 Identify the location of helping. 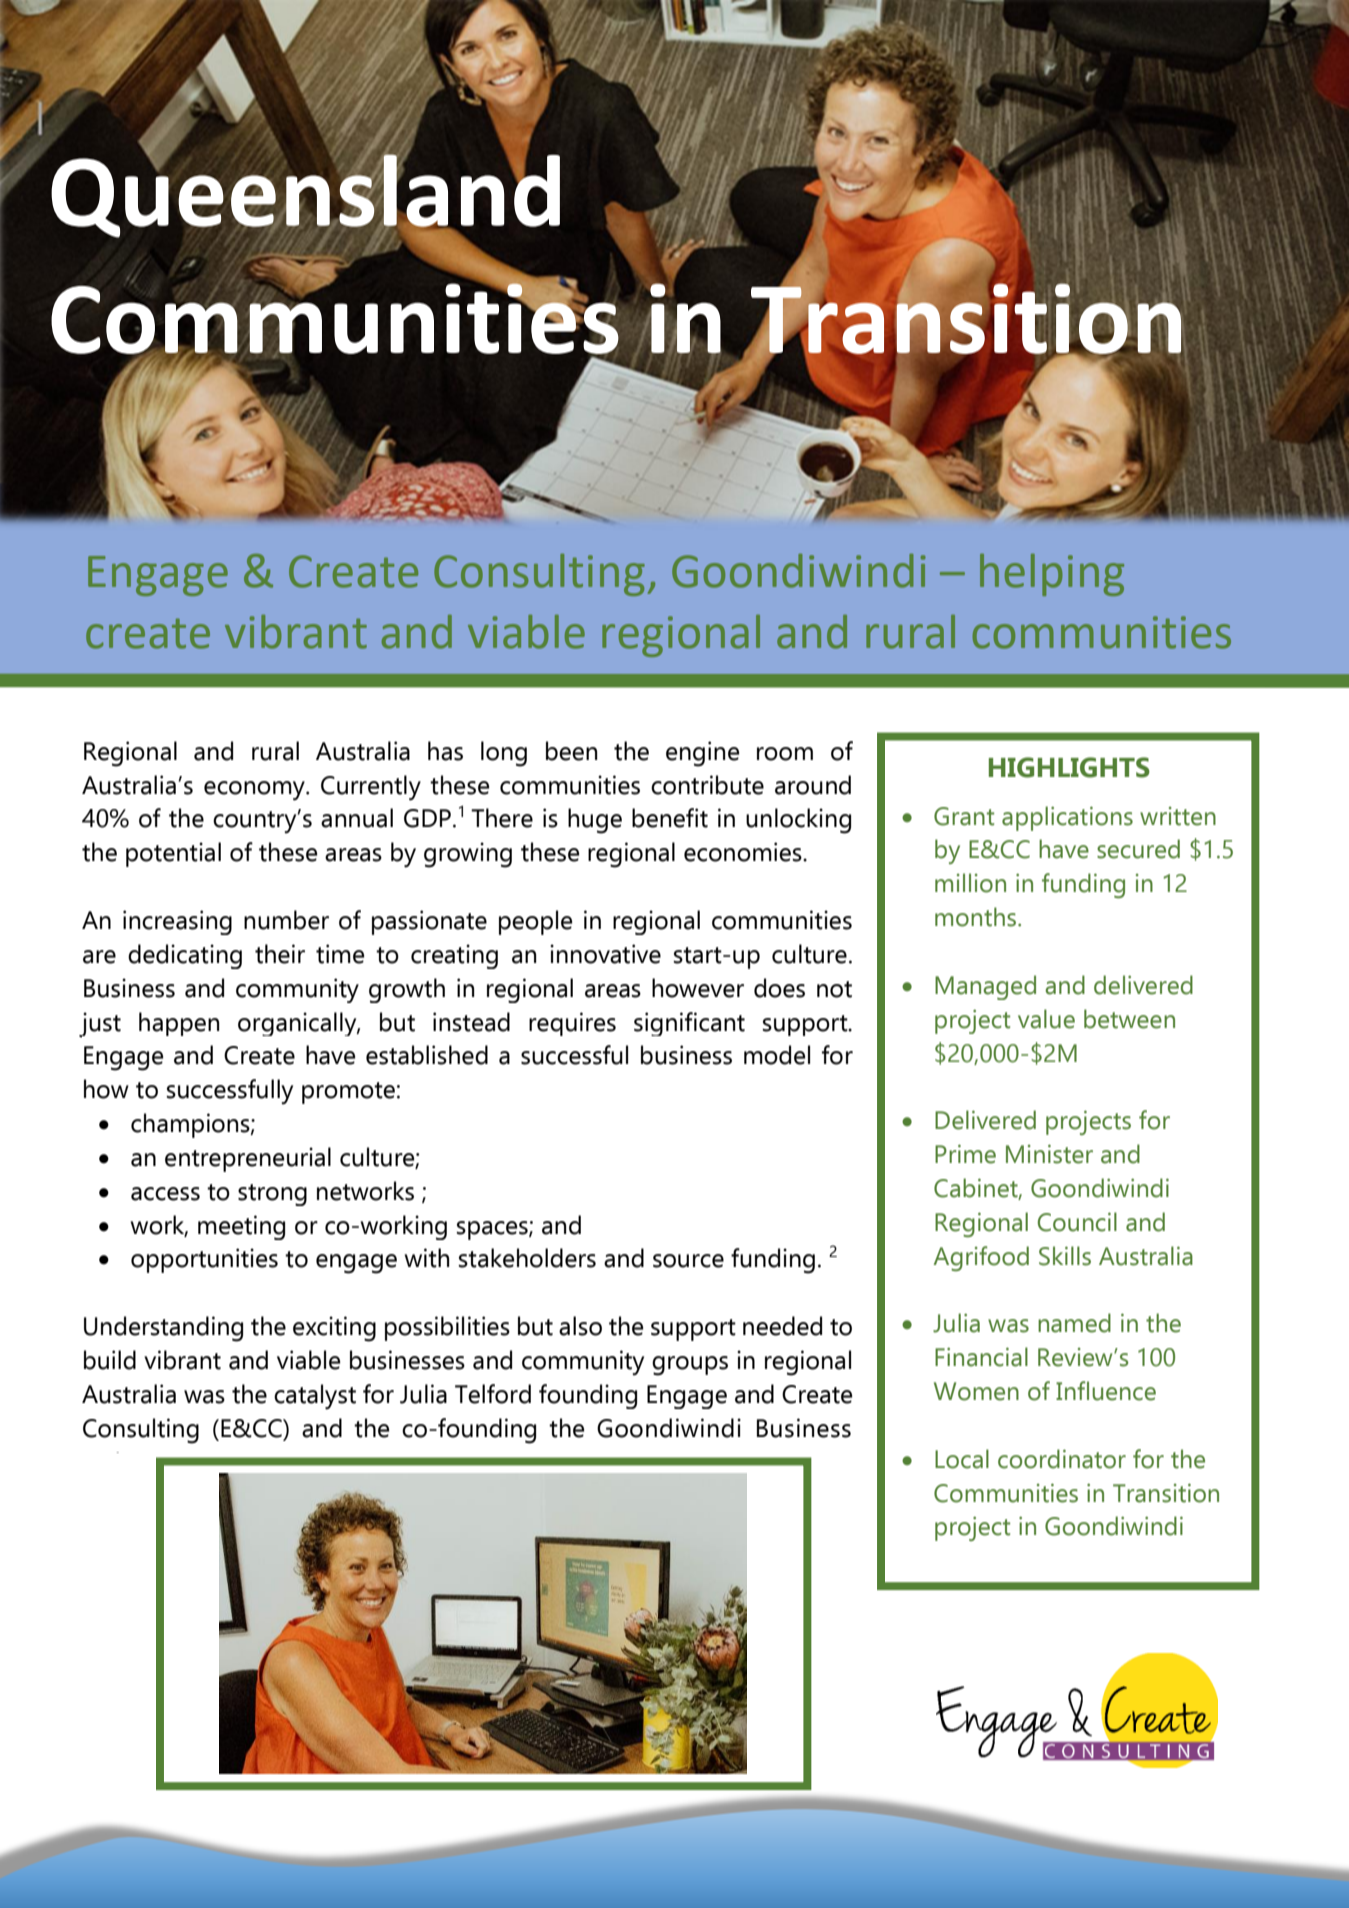
(1052, 575).
